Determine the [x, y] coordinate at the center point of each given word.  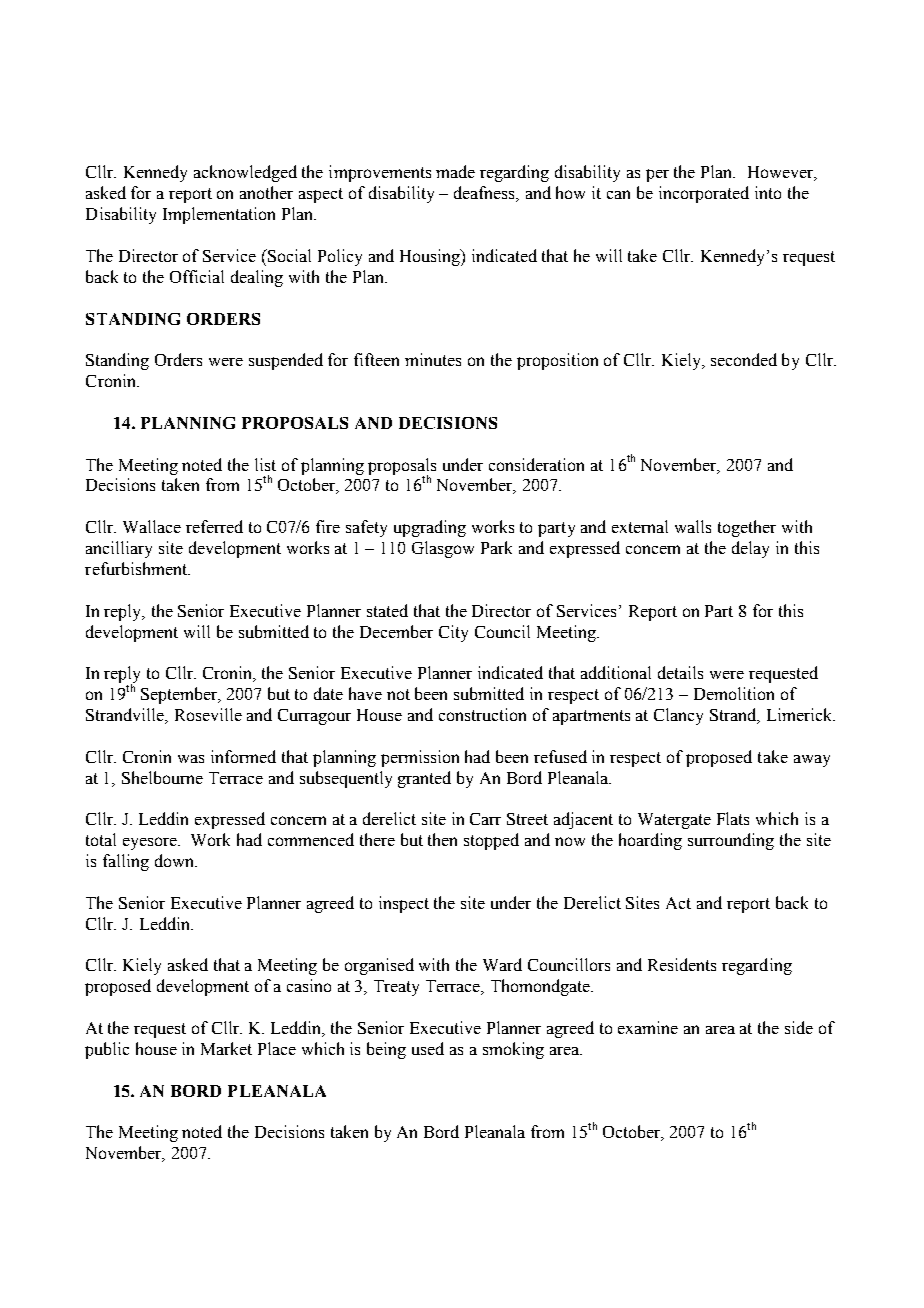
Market [226, 1048]
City [453, 633]
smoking [513, 1050]
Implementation [219, 215]
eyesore [151, 843]
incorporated [704, 194]
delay [750, 549]
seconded [744, 359]
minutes [433, 359]
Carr [485, 819]
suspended [286, 361]
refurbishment [137, 568]
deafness [486, 194]
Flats [733, 818]
